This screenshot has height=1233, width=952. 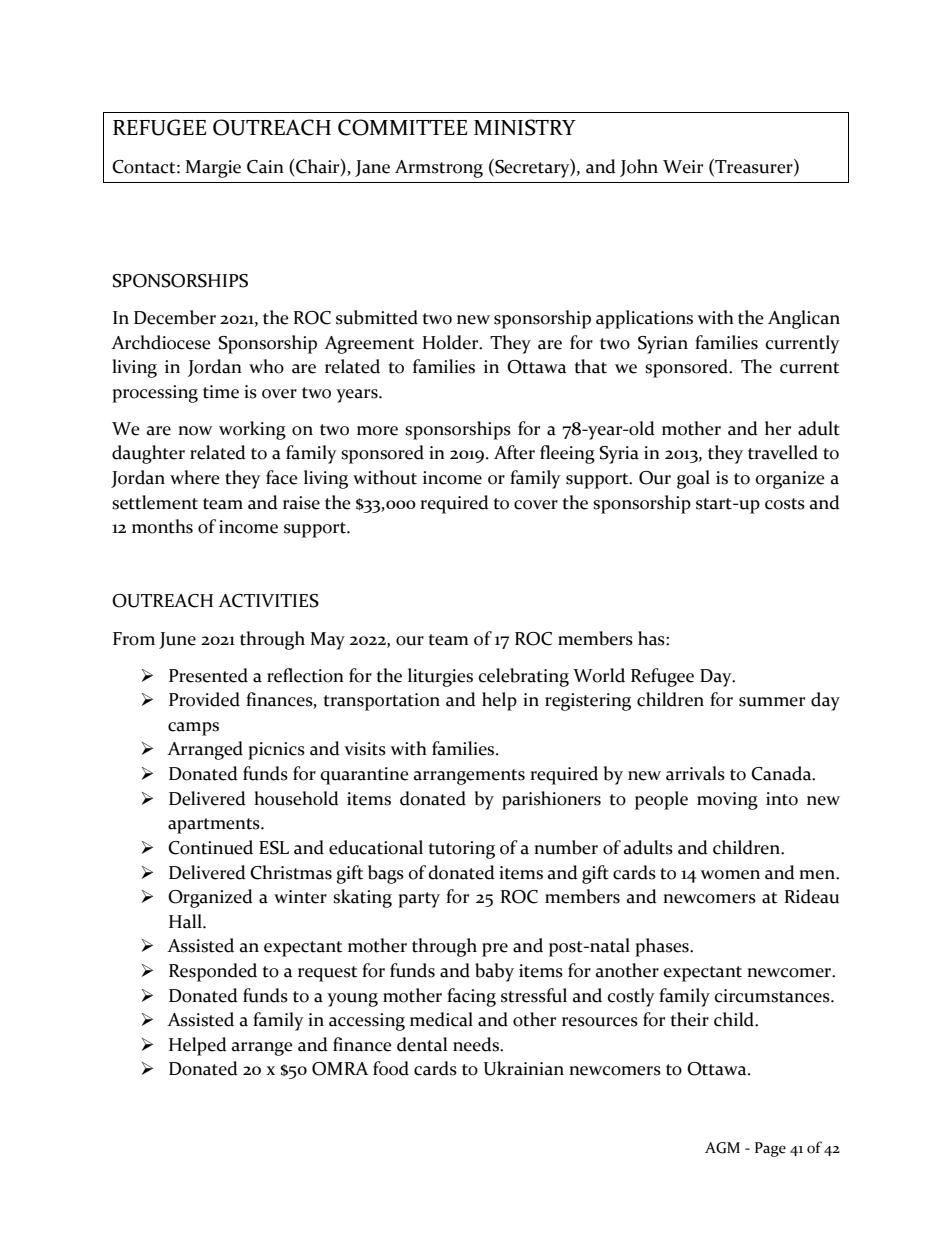 What do you see at coordinates (391, 1068) in the screenshot?
I see `food` at bounding box center [391, 1068].
